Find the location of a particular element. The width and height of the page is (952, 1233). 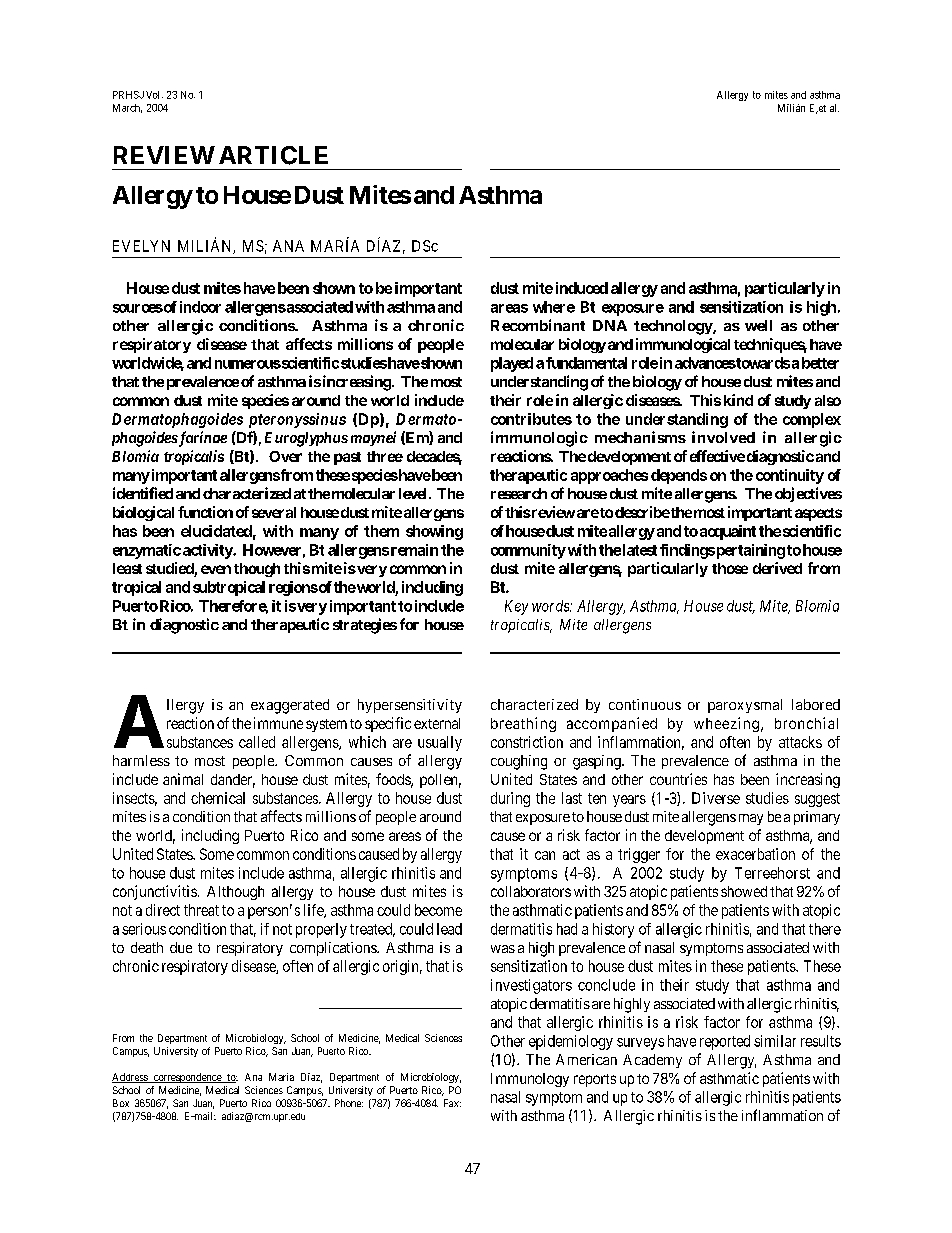

Immunology is located at coordinates (530, 1080).
